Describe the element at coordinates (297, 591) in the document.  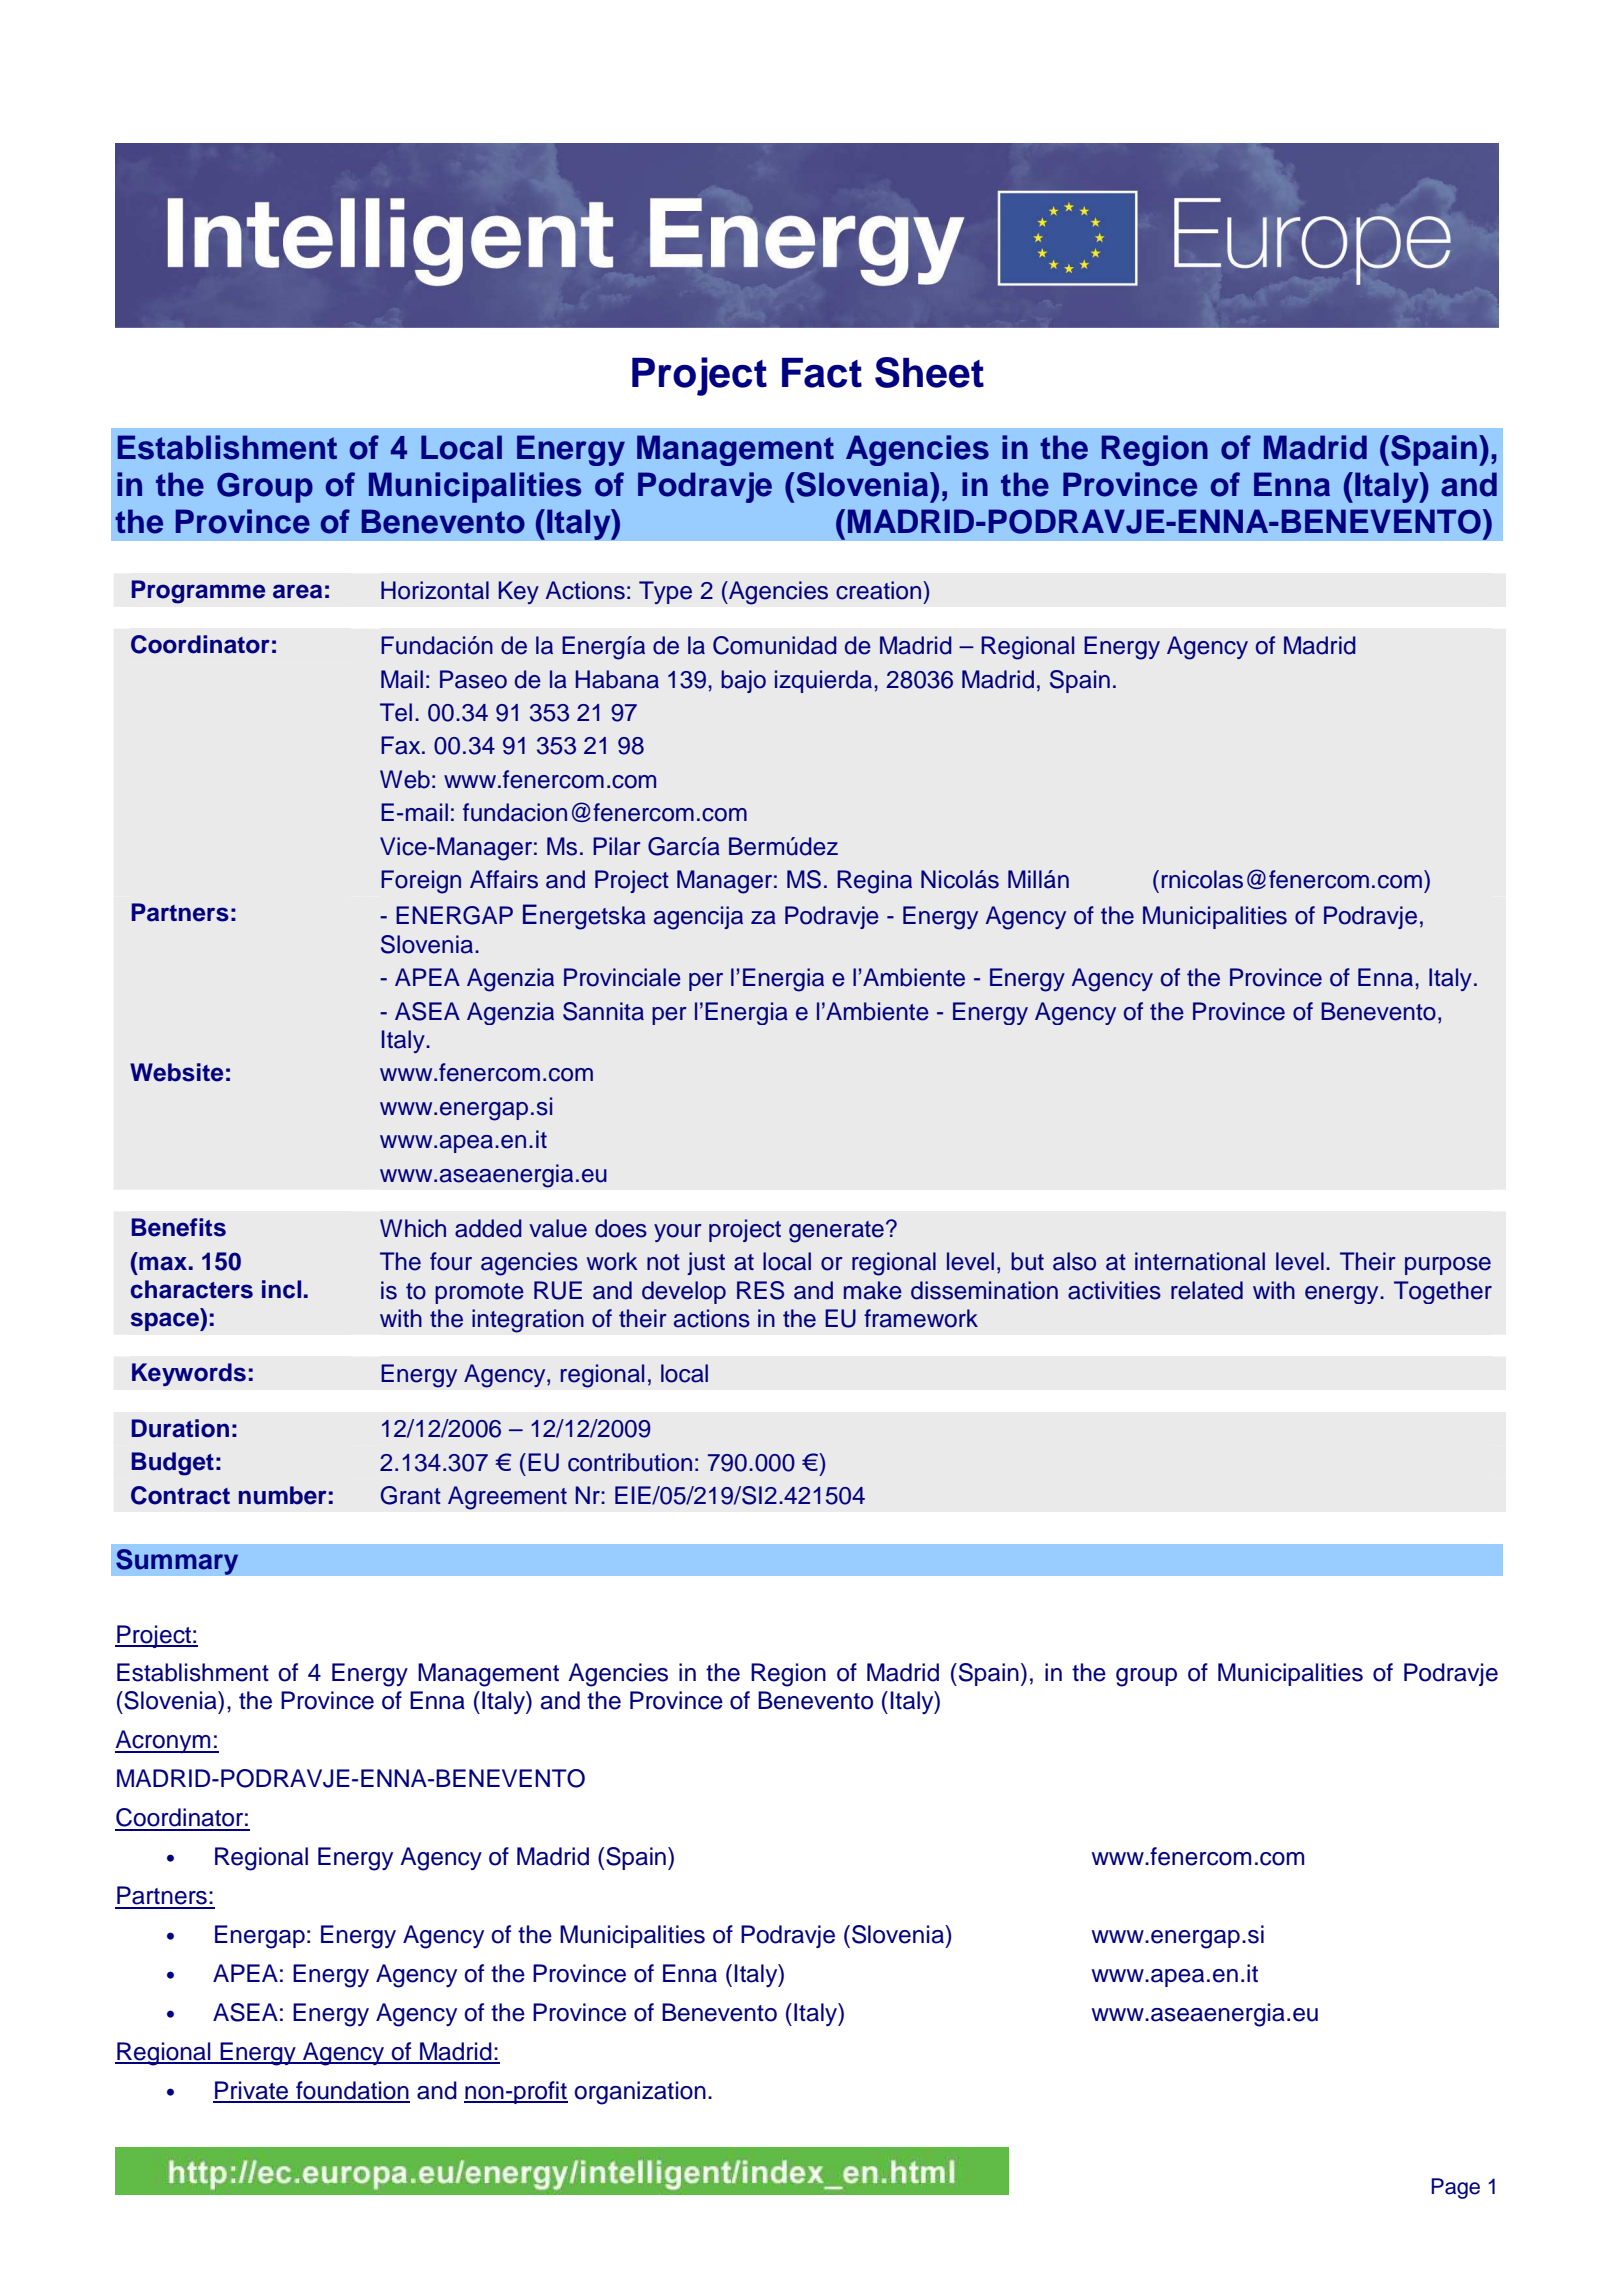
I see `area` at that location.
